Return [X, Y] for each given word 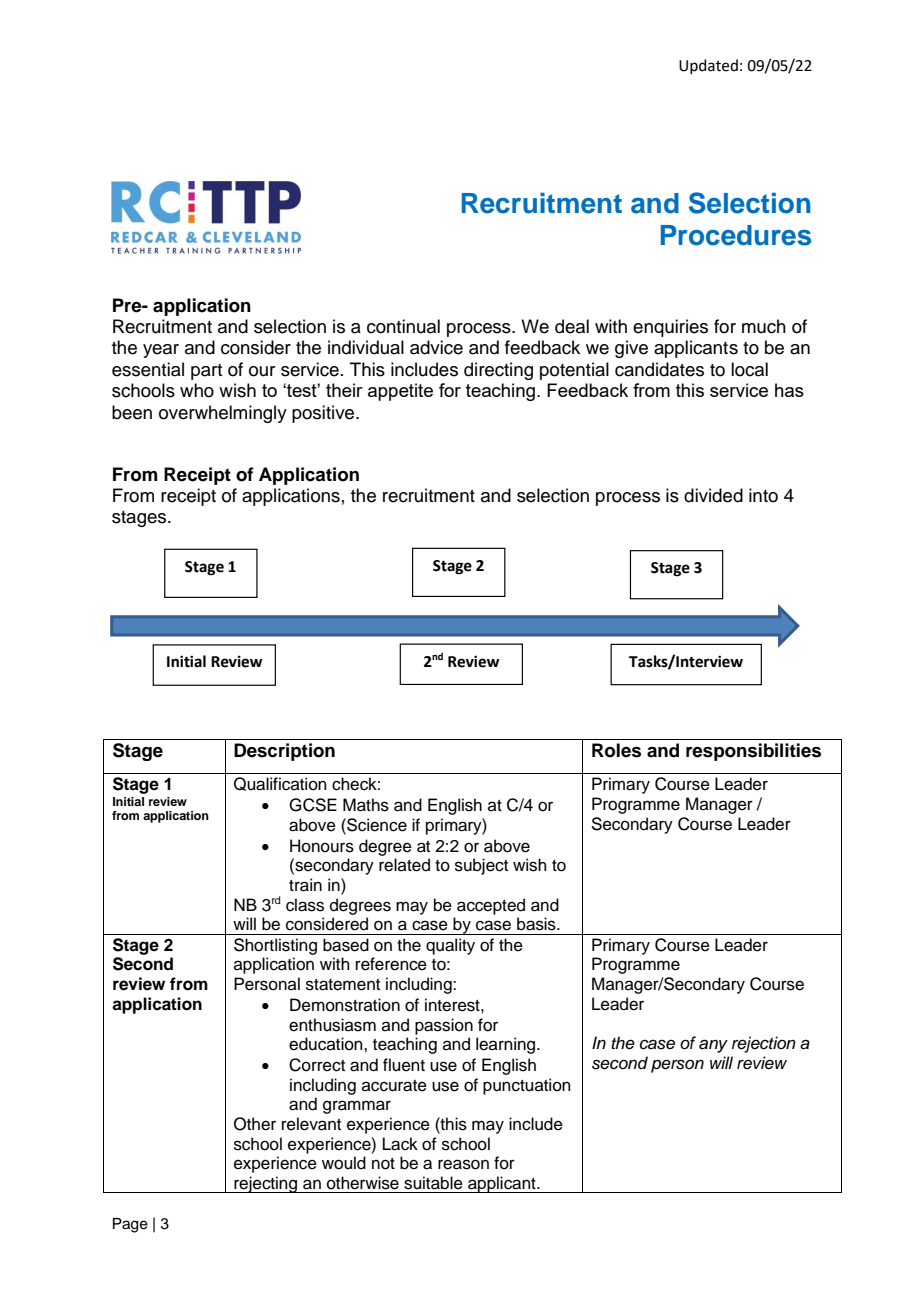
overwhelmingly [223, 414]
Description [284, 752]
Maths [366, 805]
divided [713, 495]
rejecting [266, 1184]
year [161, 351]
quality [450, 946]
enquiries [670, 328]
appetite [400, 392]
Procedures [736, 235]
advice [436, 347]
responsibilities [753, 752]
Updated [708, 66]
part [206, 372]
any [713, 1046]
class [305, 905]
